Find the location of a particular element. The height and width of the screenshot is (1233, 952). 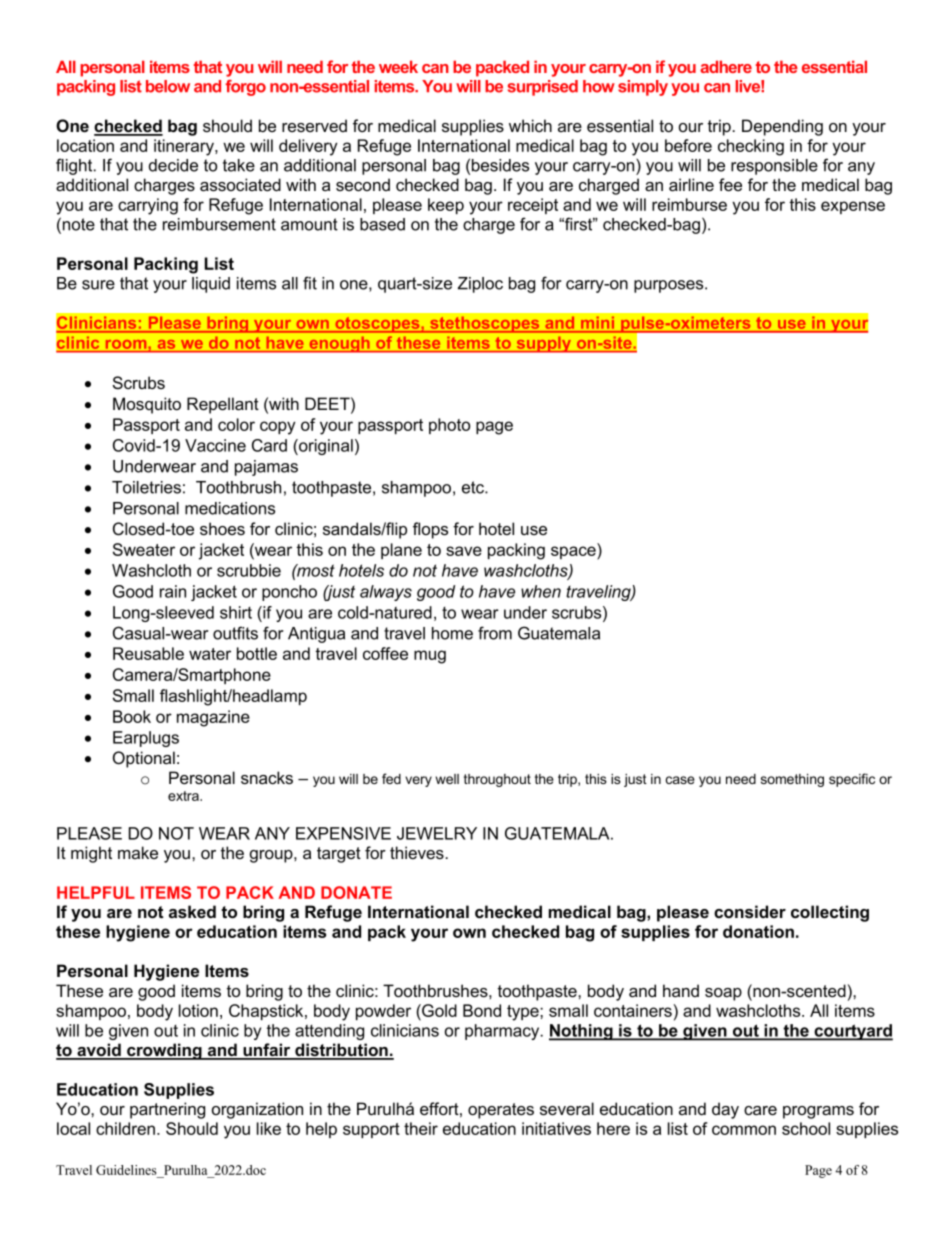

purposes is located at coordinates (670, 286).
